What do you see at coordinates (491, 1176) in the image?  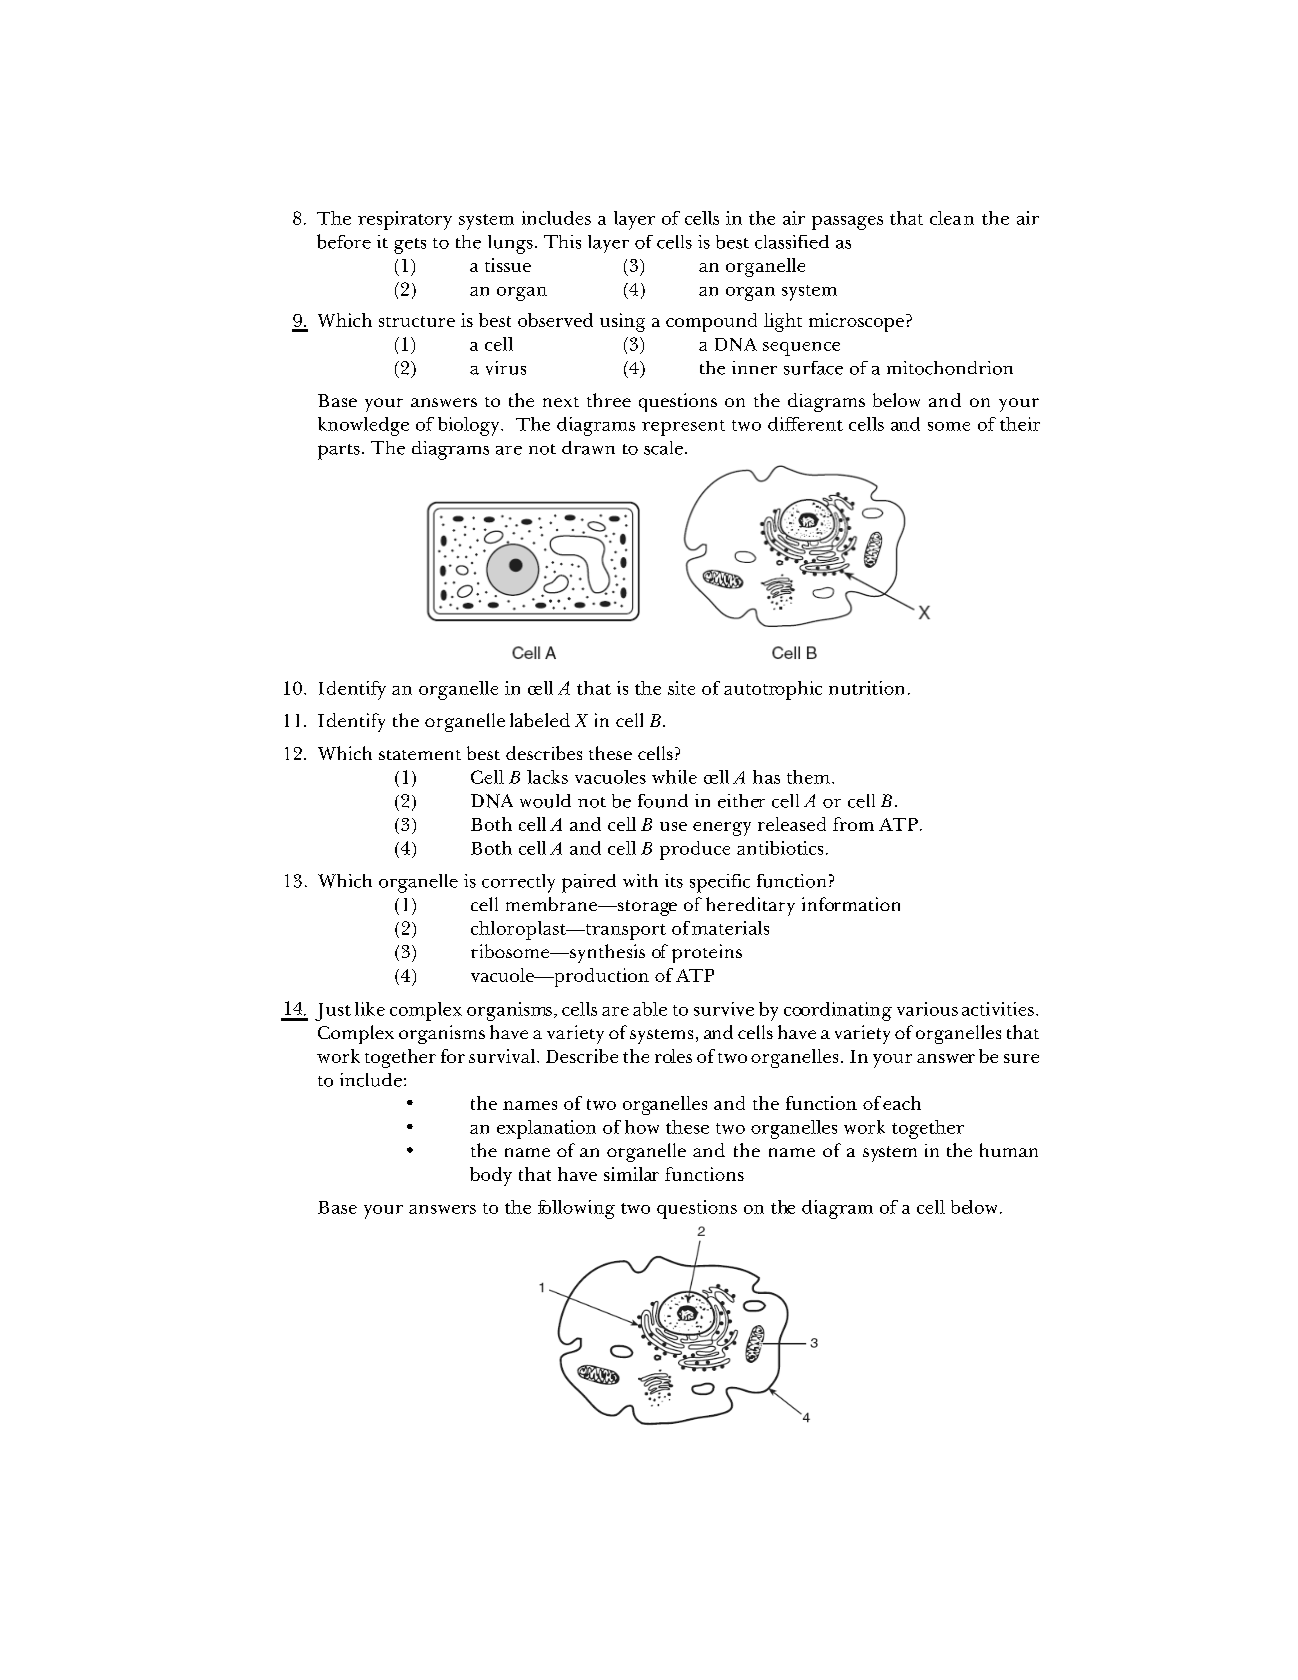 I see `body` at bounding box center [491, 1176].
